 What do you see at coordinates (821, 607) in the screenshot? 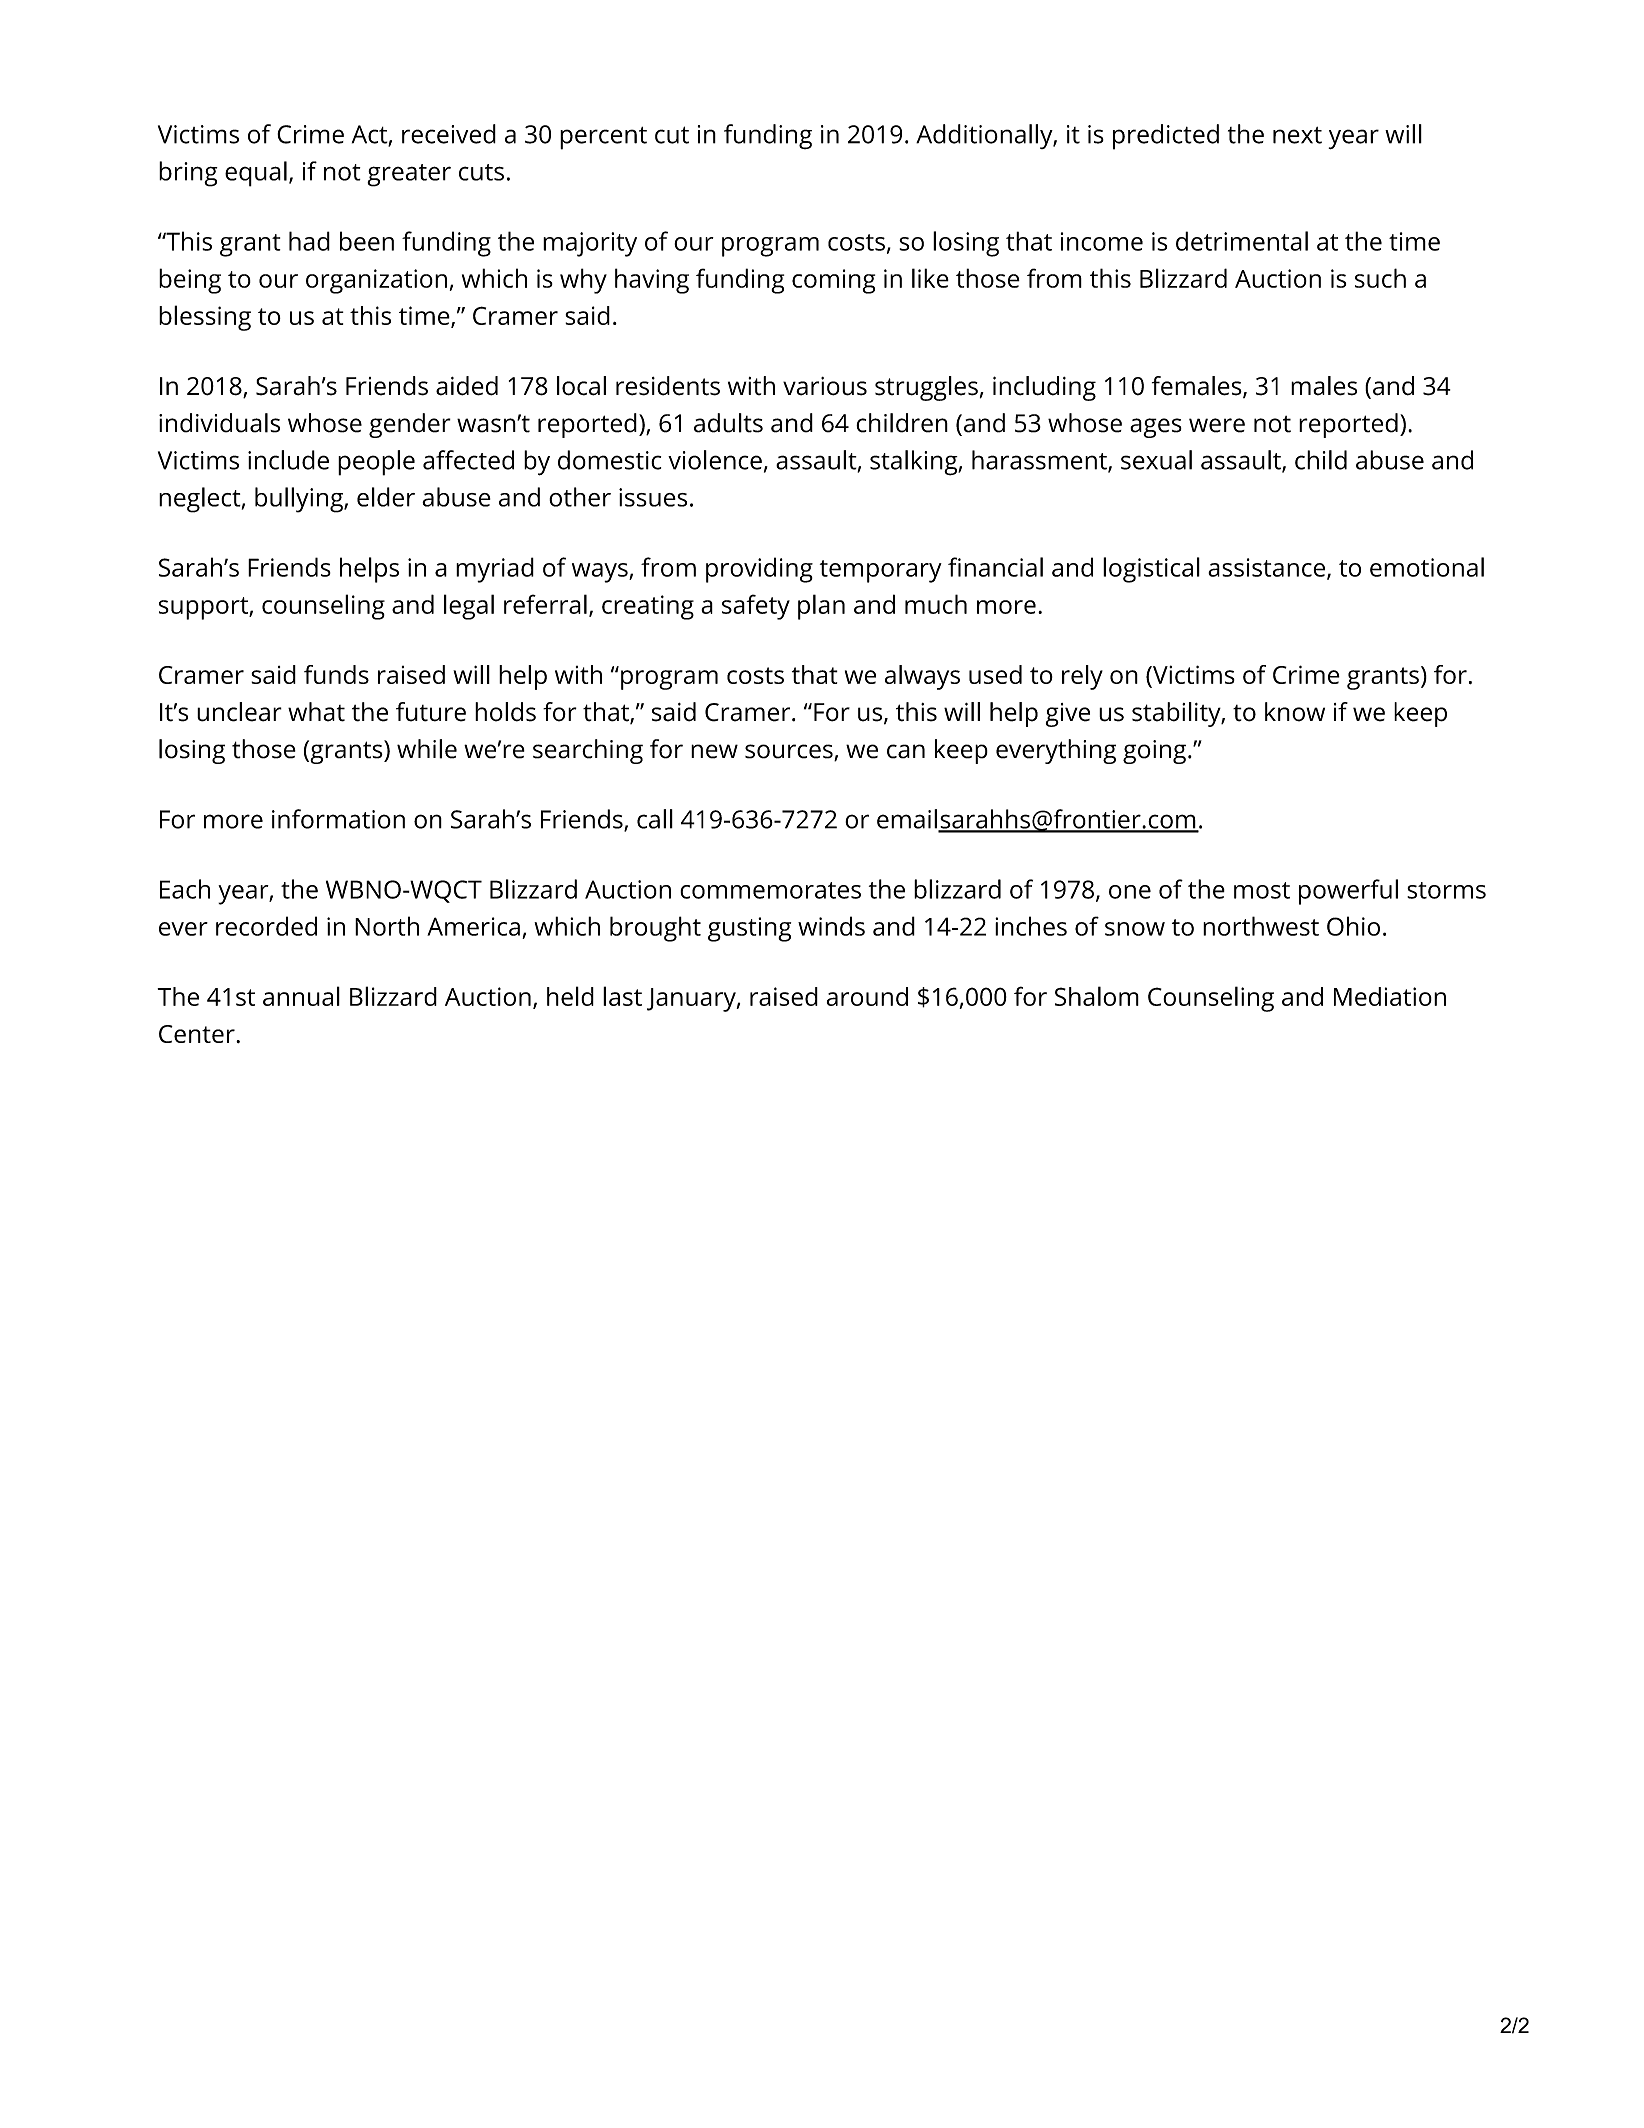
I see `plan` at bounding box center [821, 607].
